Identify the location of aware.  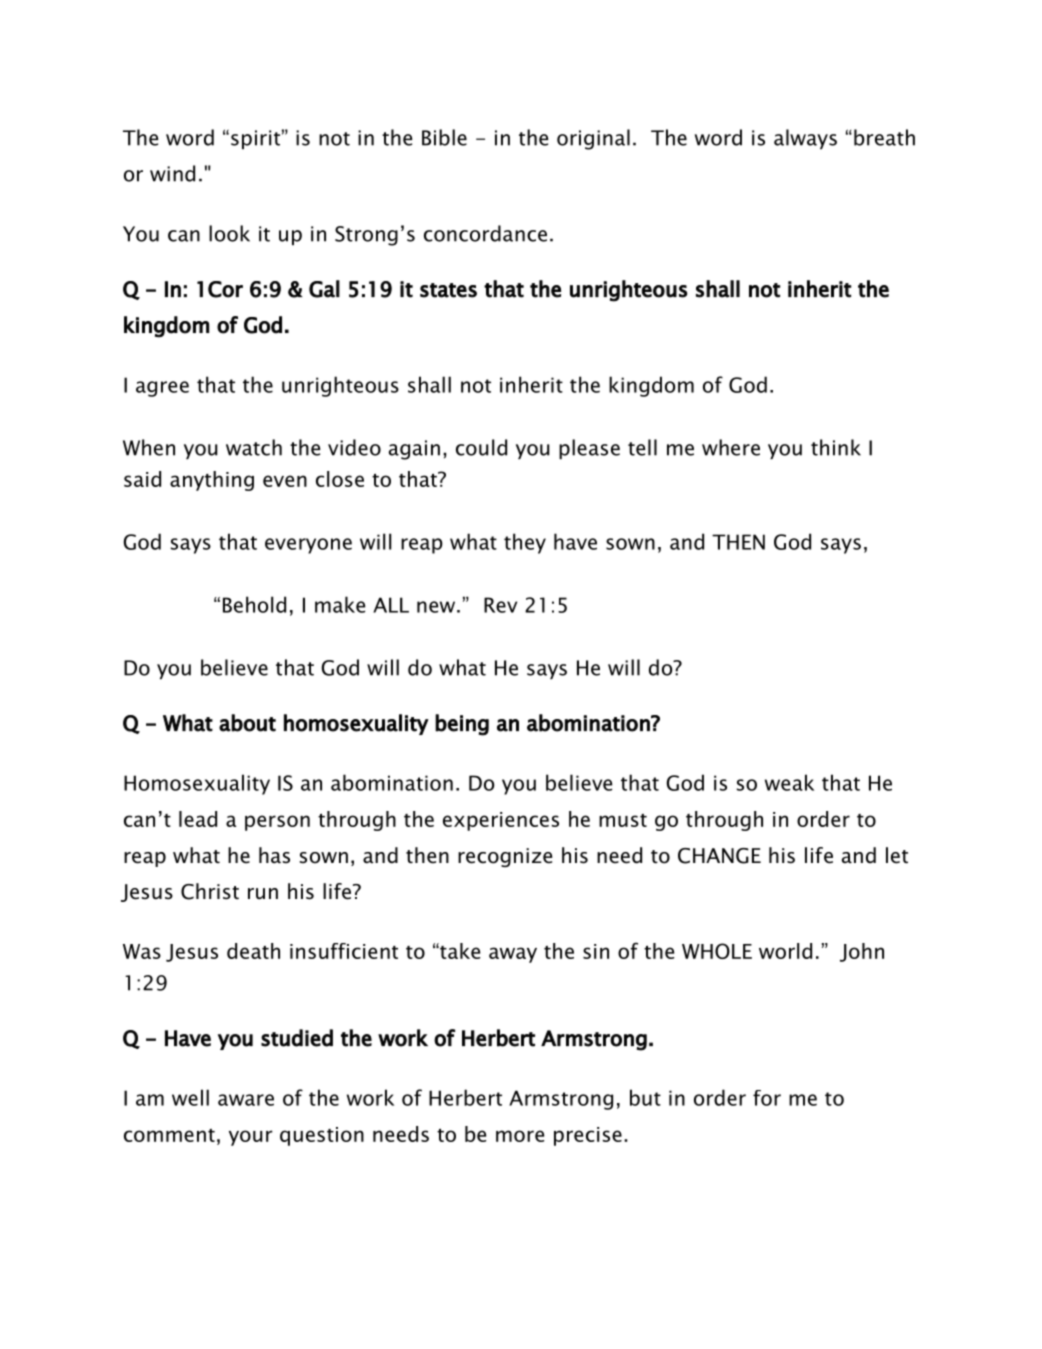
(246, 1100).
